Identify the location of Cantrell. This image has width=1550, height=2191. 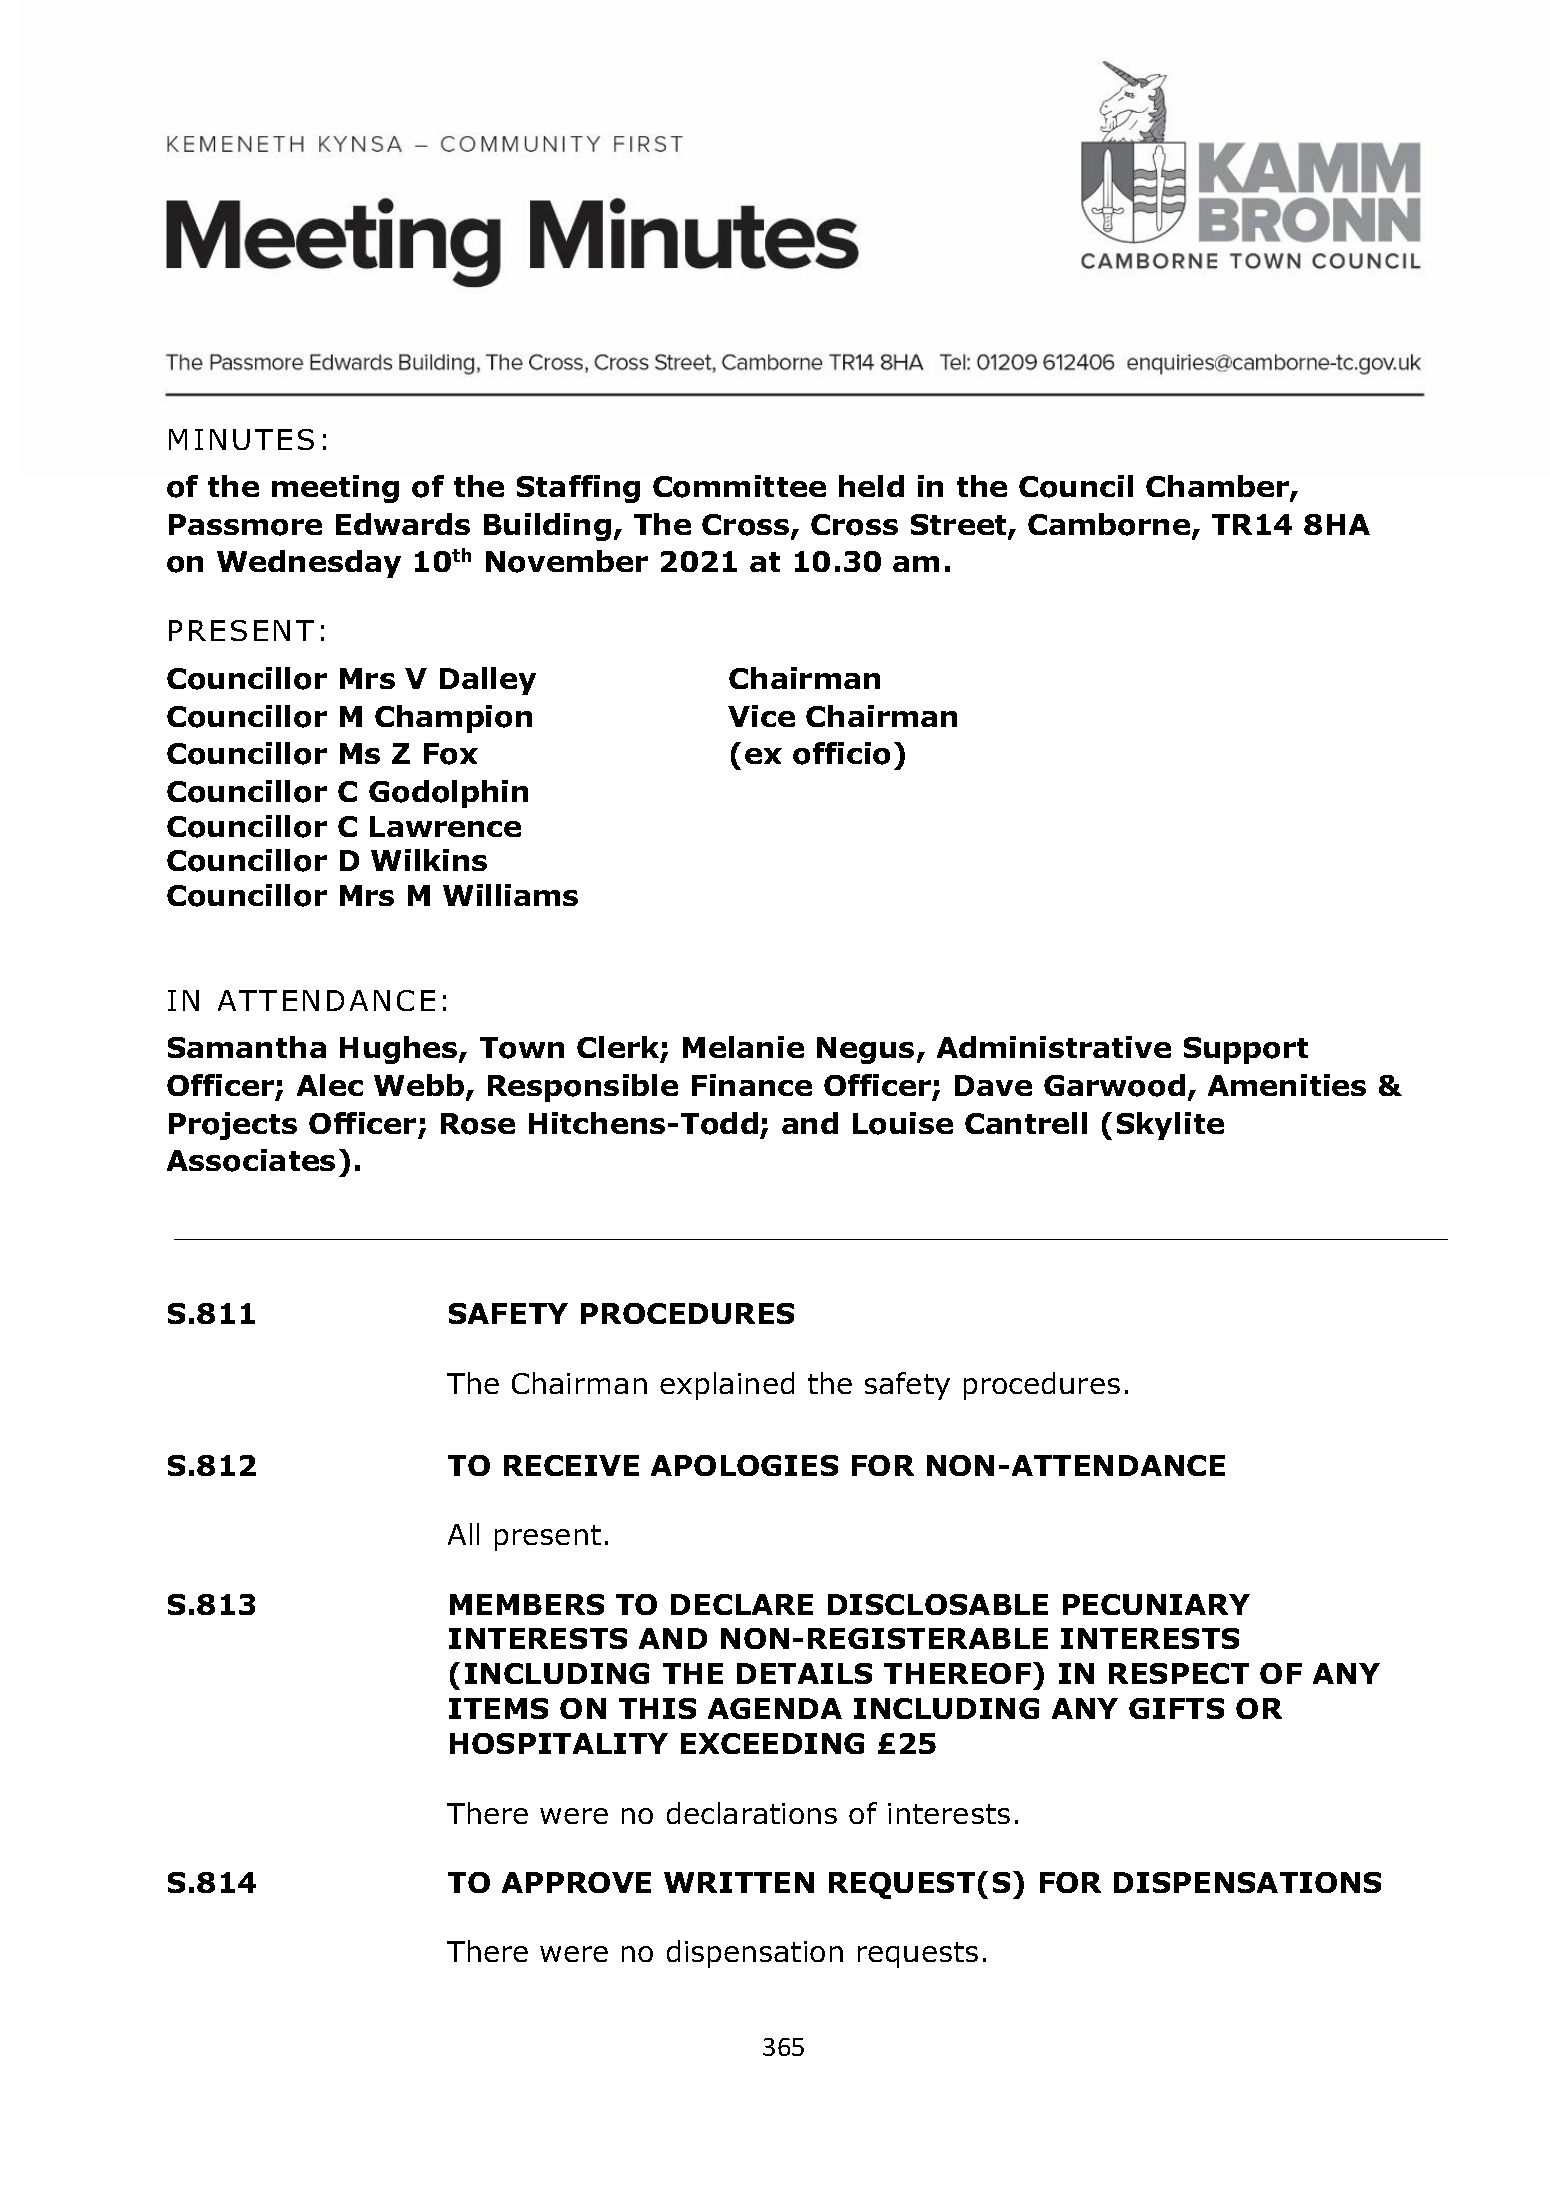
(1026, 1123).
